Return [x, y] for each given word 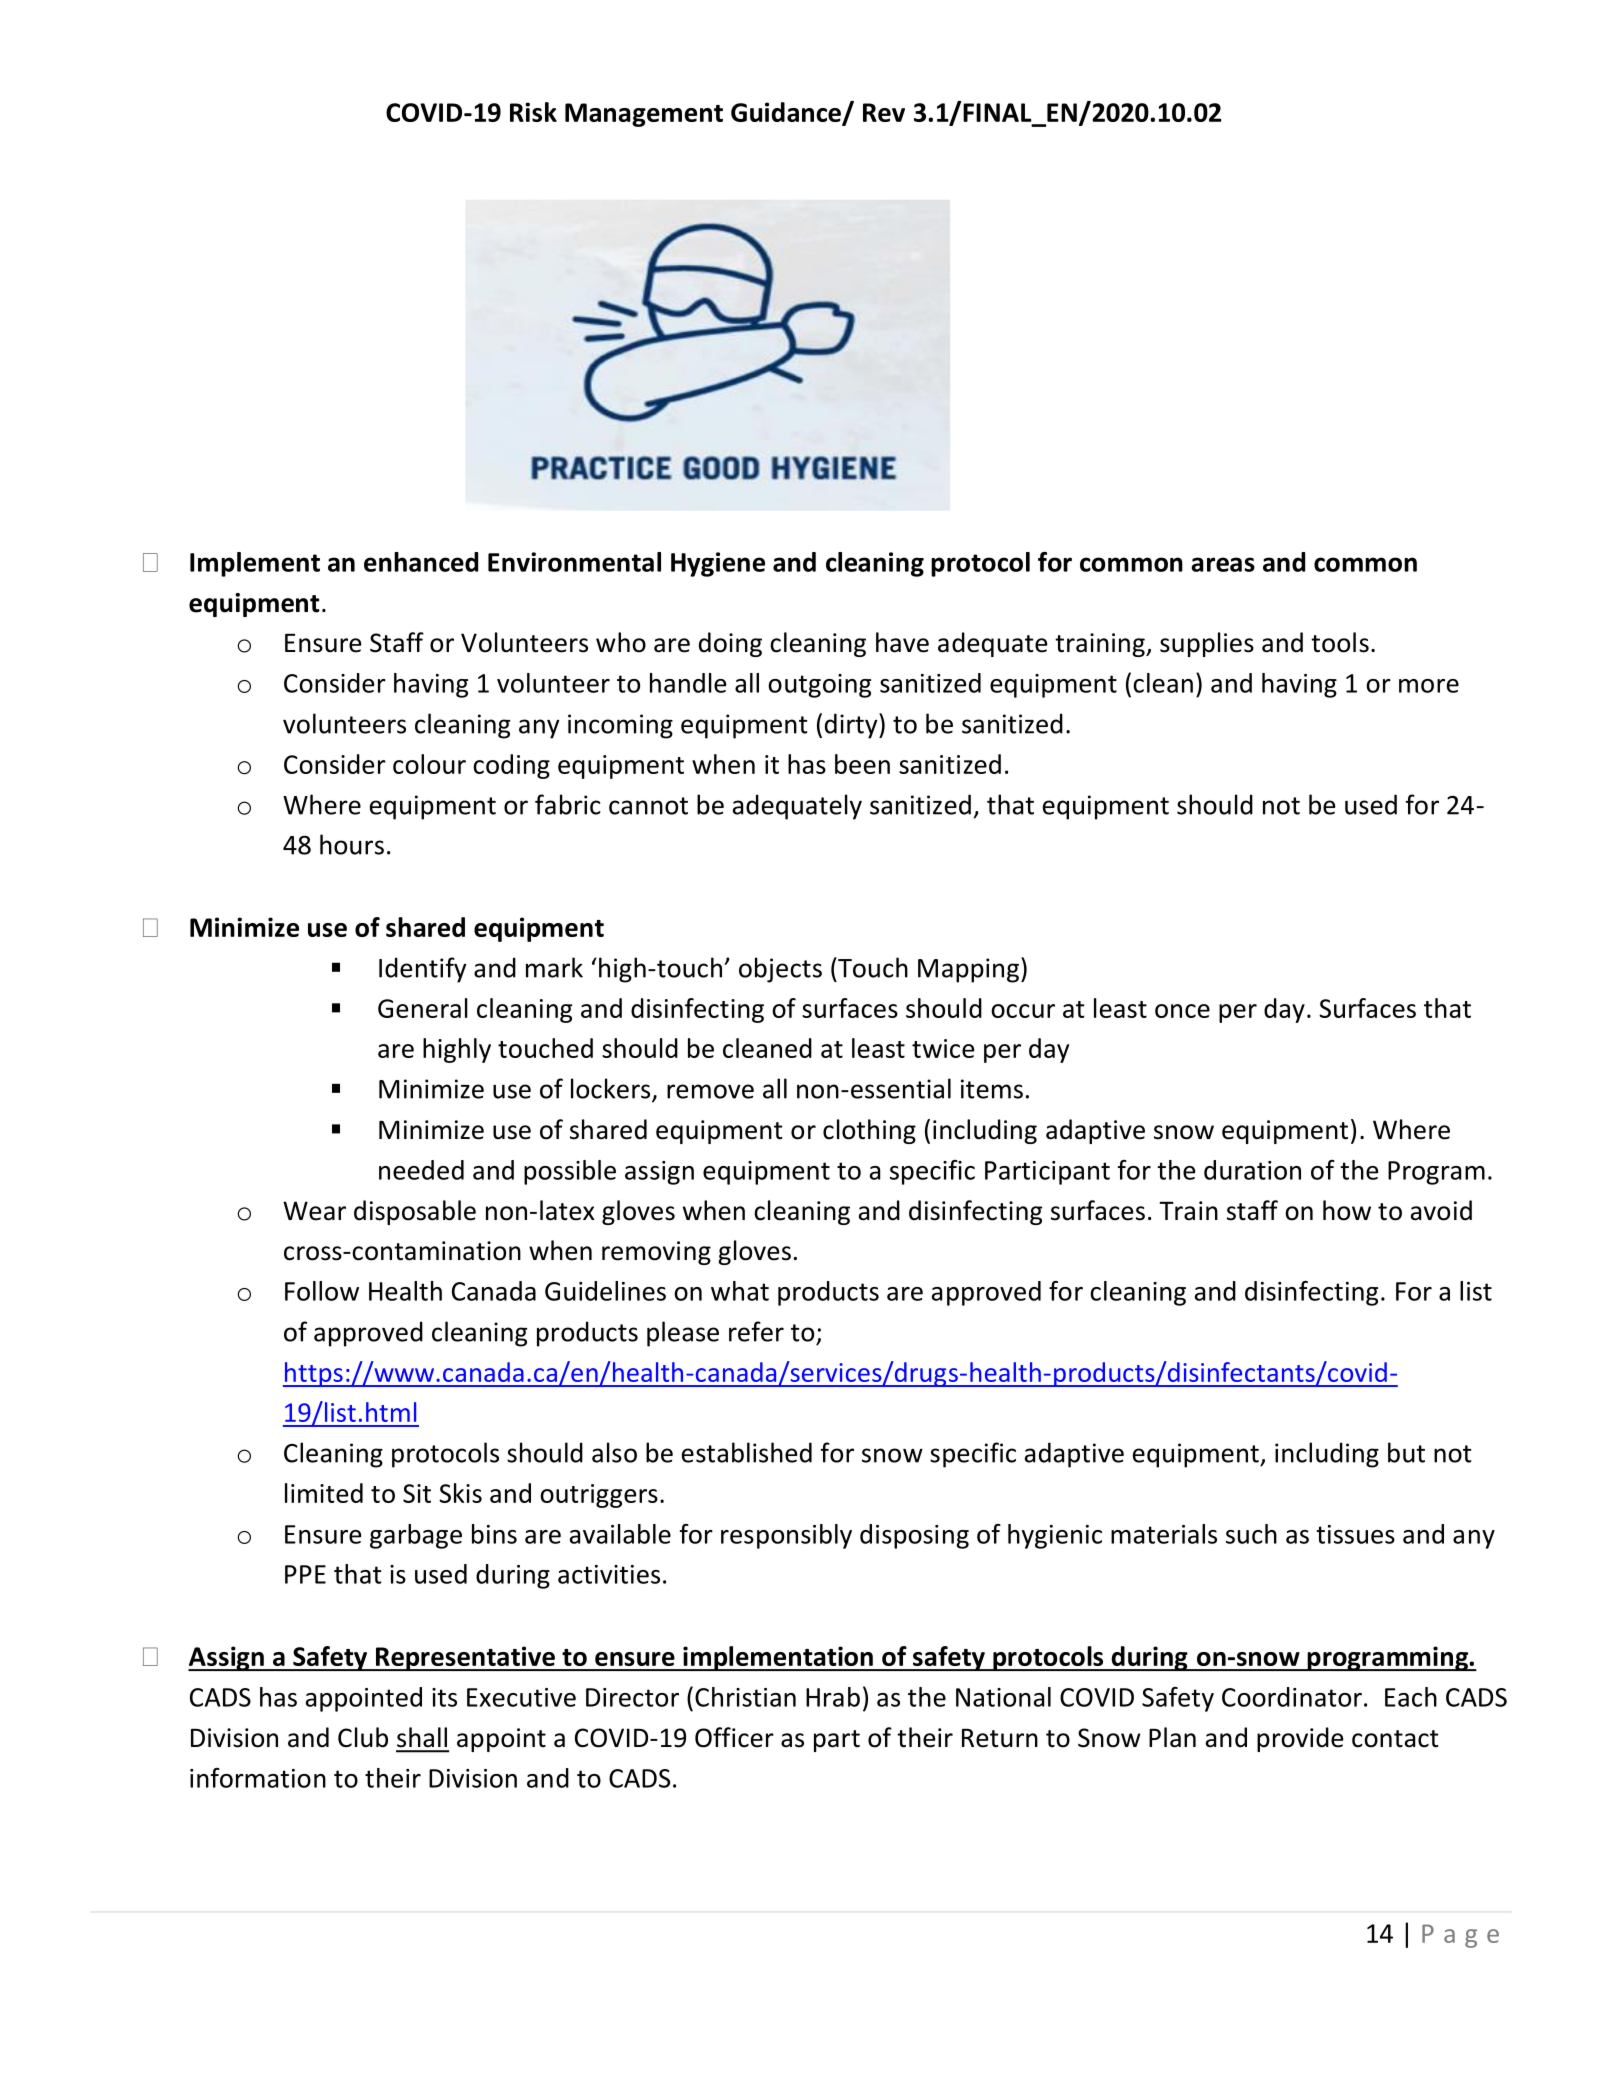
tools [1340, 642]
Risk [533, 112]
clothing [869, 1131]
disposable [415, 1212]
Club [363, 1737]
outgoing [819, 686]
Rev [884, 112]
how [1347, 1210]
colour [429, 764]
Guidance [787, 113]
